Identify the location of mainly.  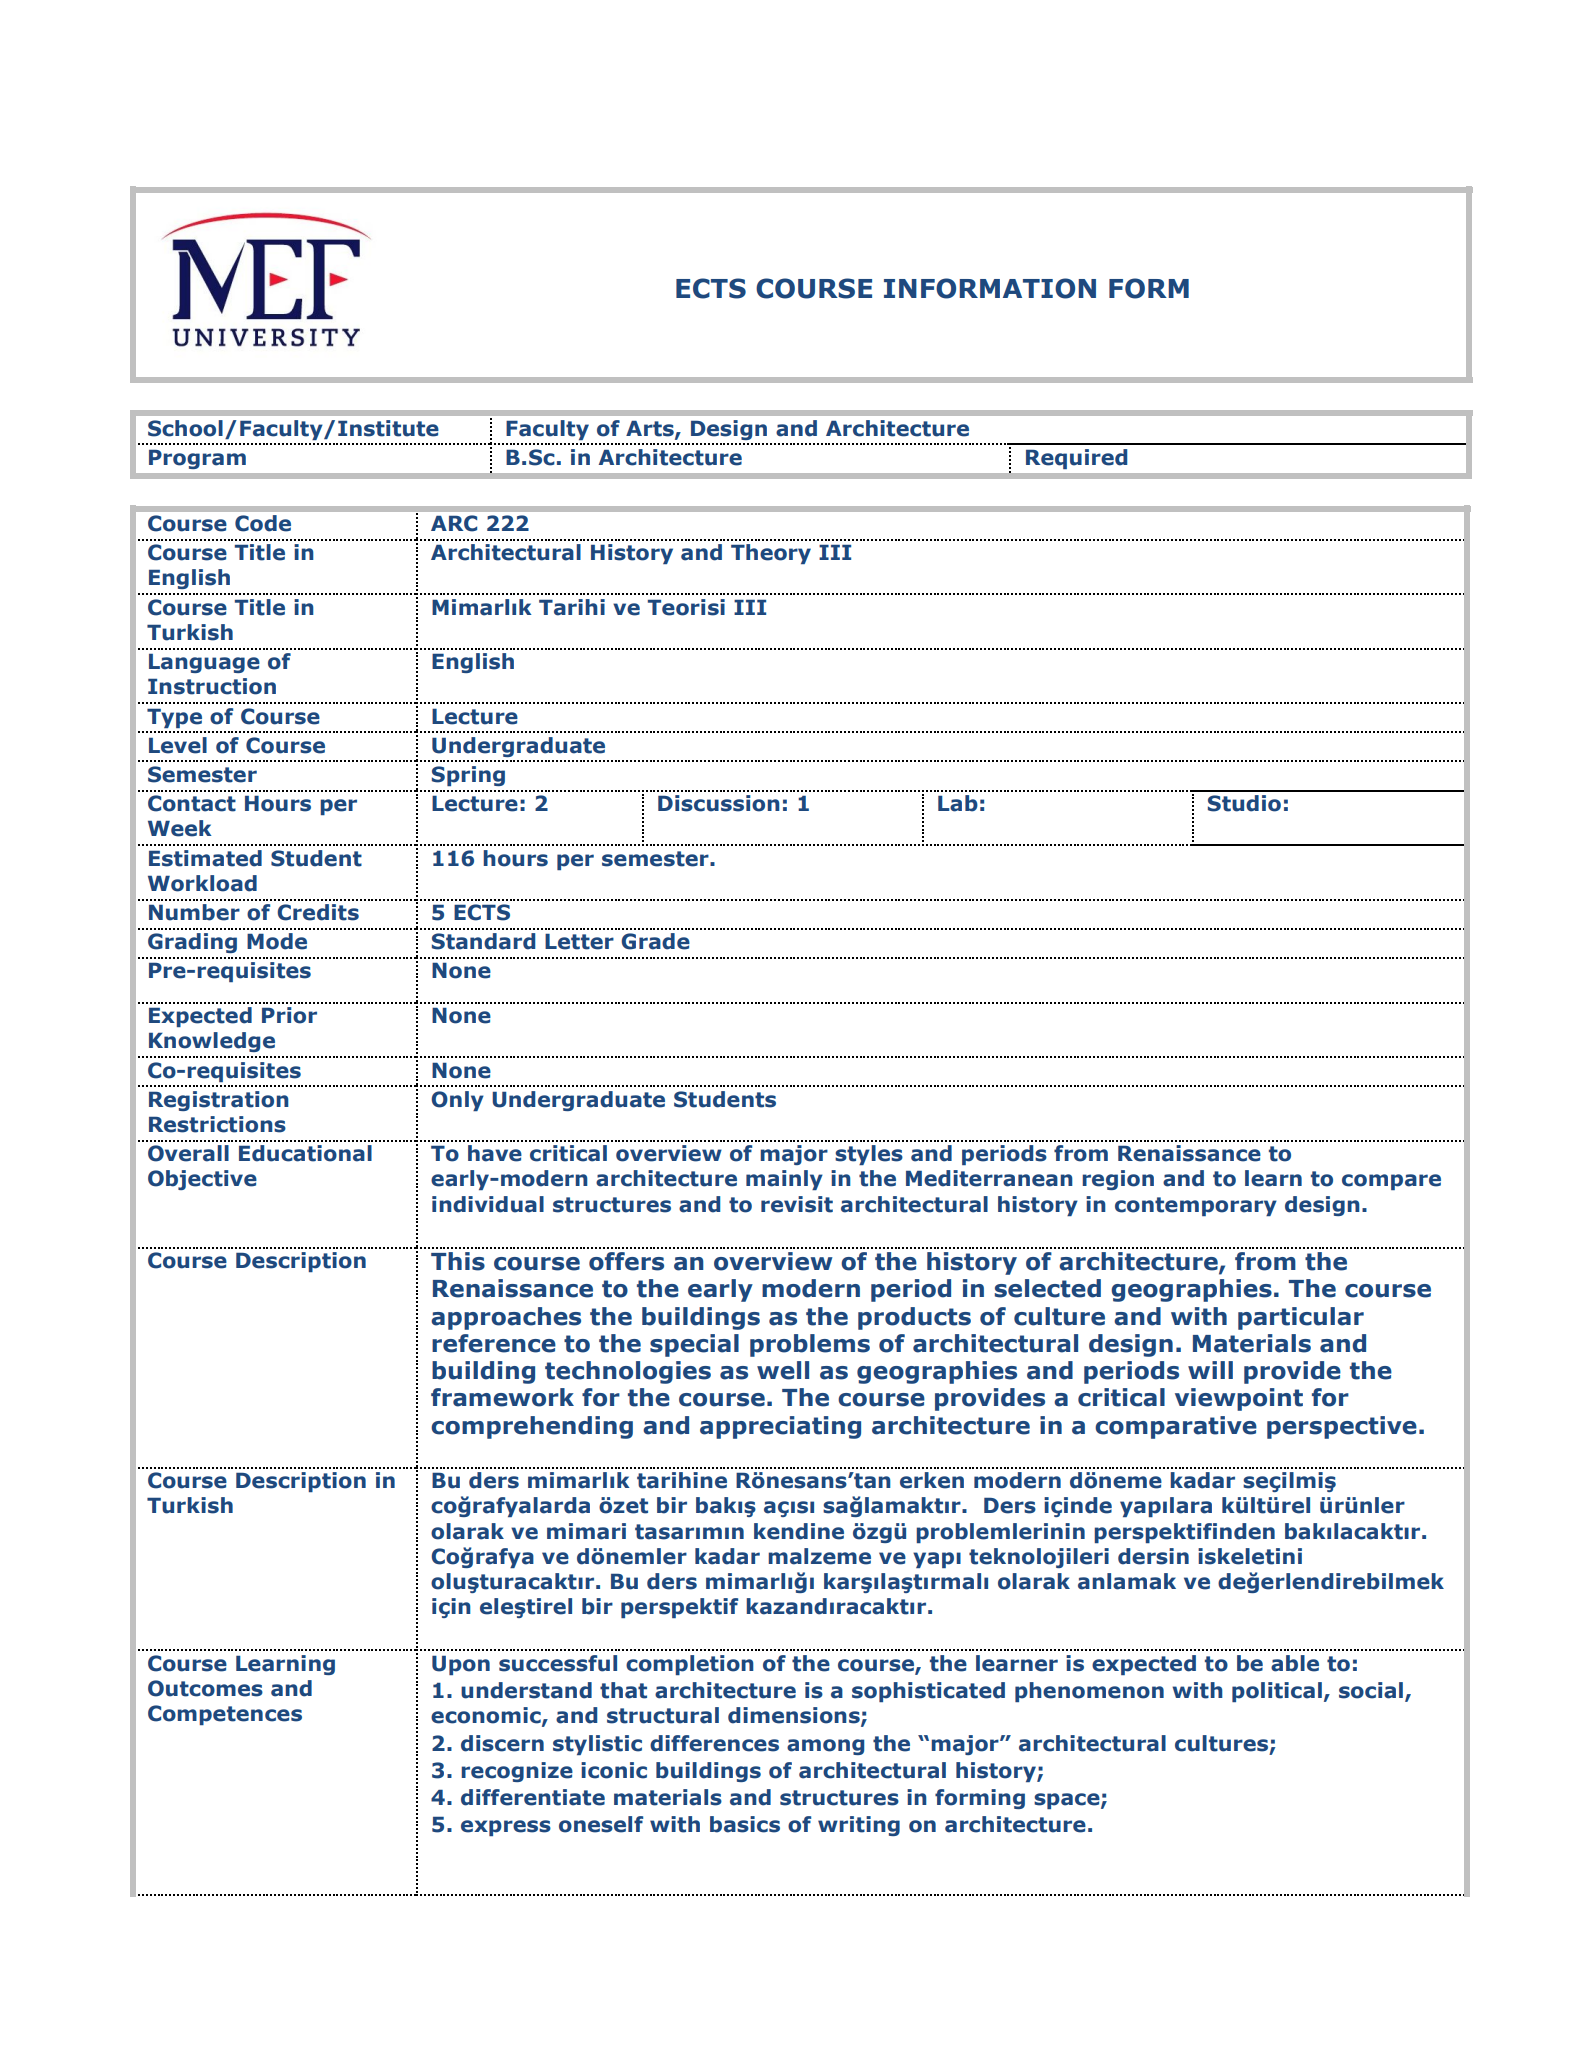
(784, 1180).
